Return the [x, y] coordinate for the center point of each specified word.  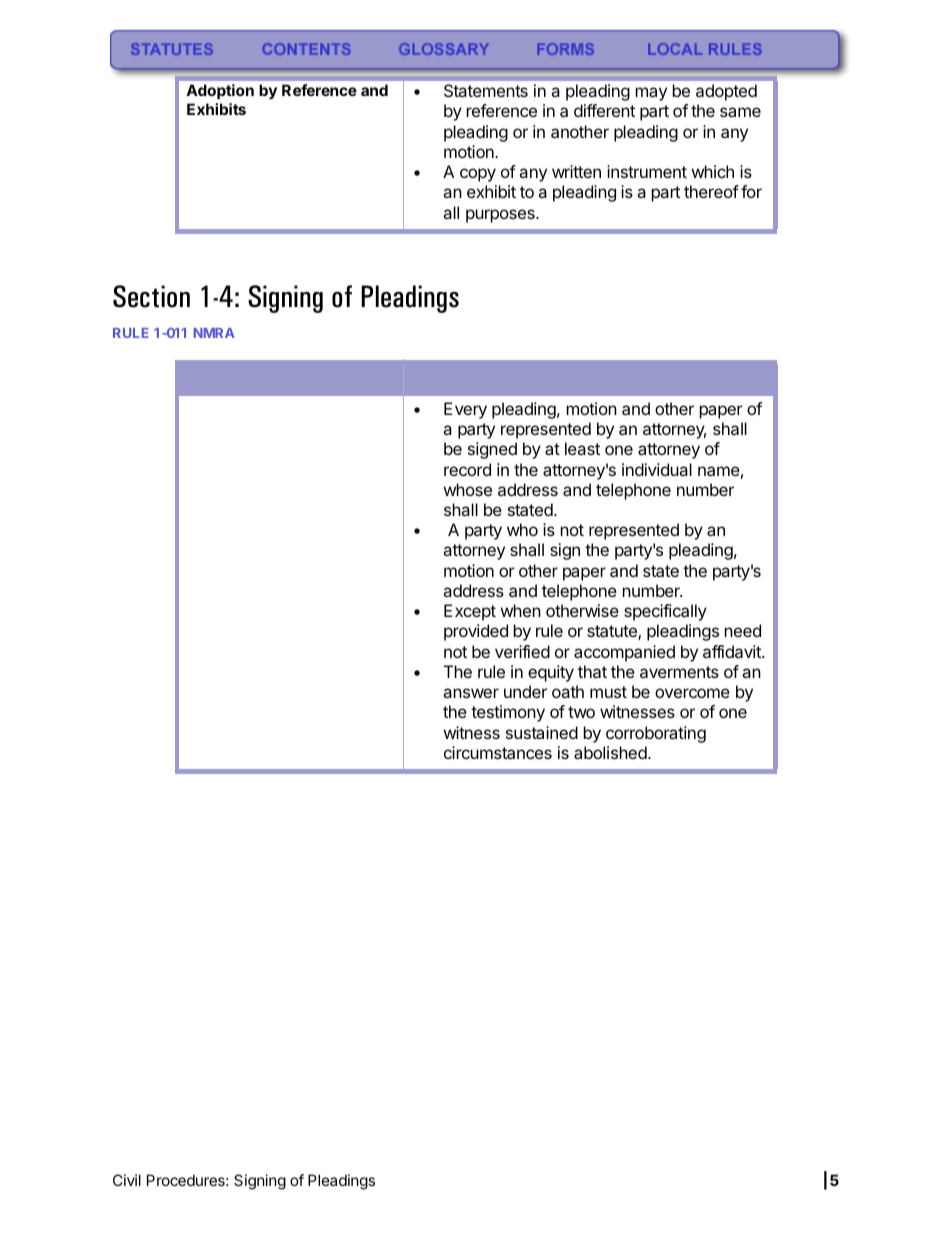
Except [470, 612]
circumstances [498, 752]
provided [476, 632]
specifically [665, 612]
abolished [610, 752]
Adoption [220, 91]
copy [478, 175]
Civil [127, 1180]
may [651, 94]
